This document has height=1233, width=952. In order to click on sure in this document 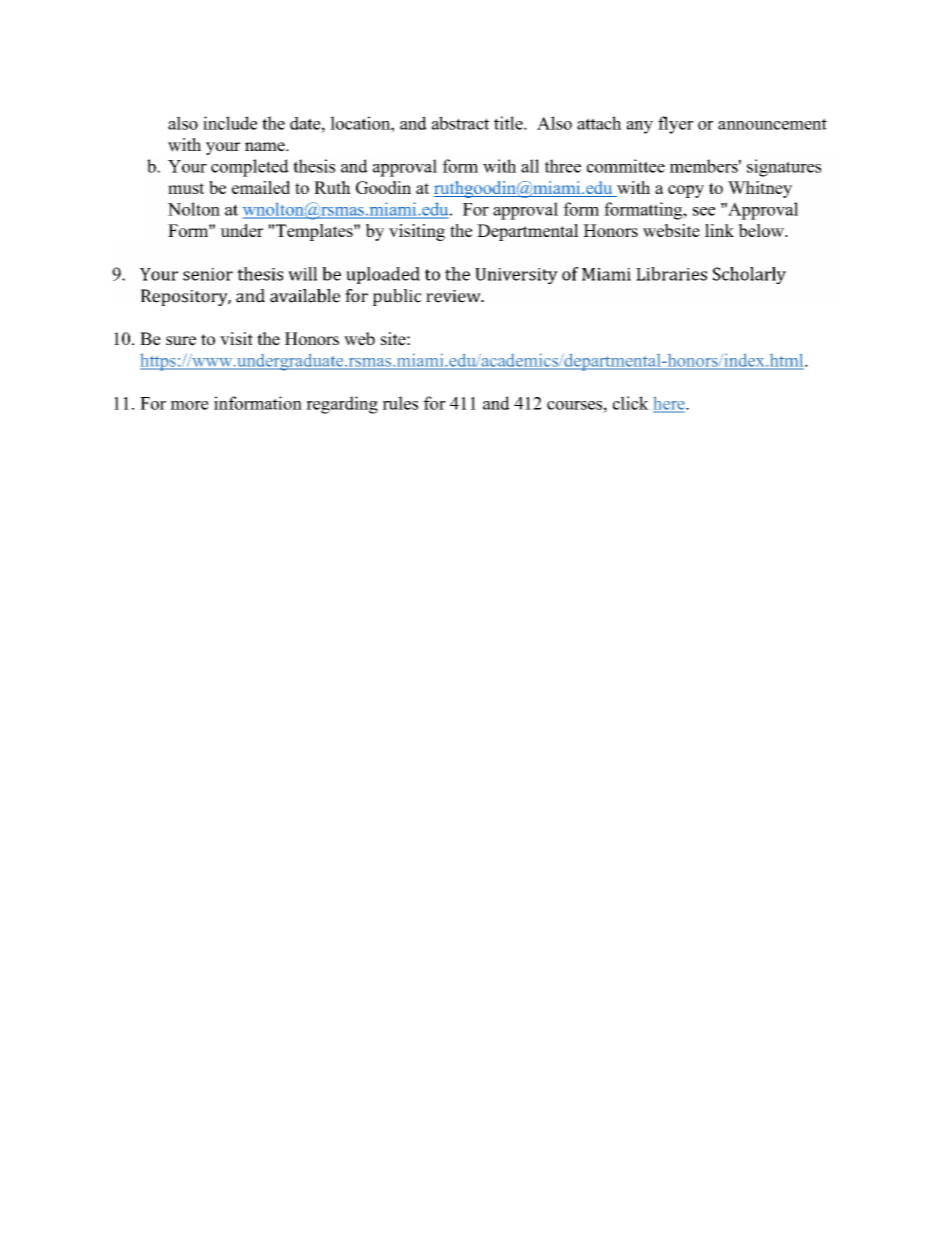, I will do `click(181, 341)`.
